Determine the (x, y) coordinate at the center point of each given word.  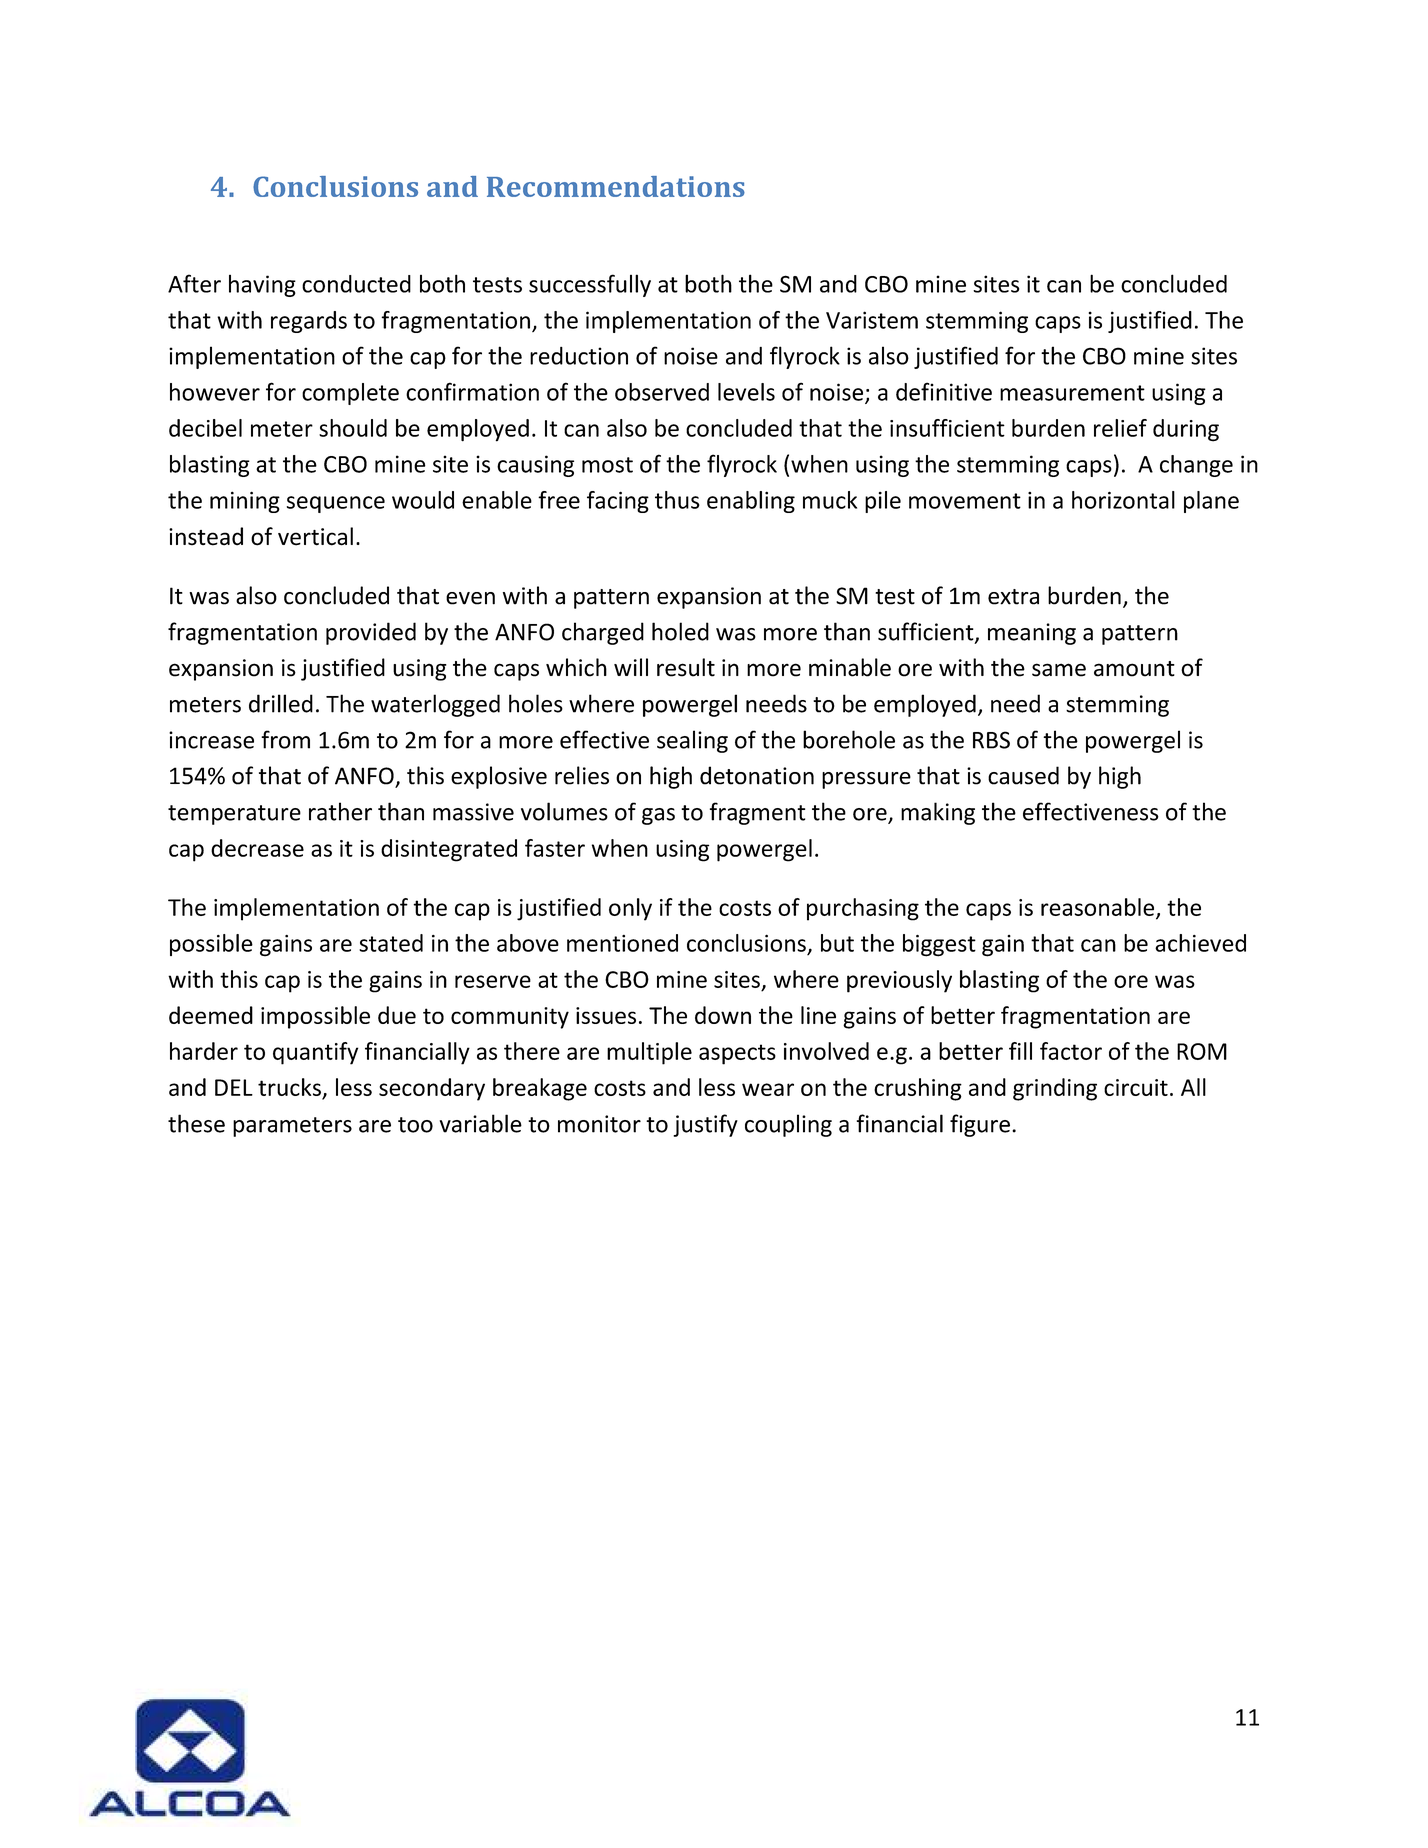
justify (705, 1125)
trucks (289, 1087)
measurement (1072, 393)
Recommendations (616, 186)
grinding (1055, 1089)
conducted (356, 284)
